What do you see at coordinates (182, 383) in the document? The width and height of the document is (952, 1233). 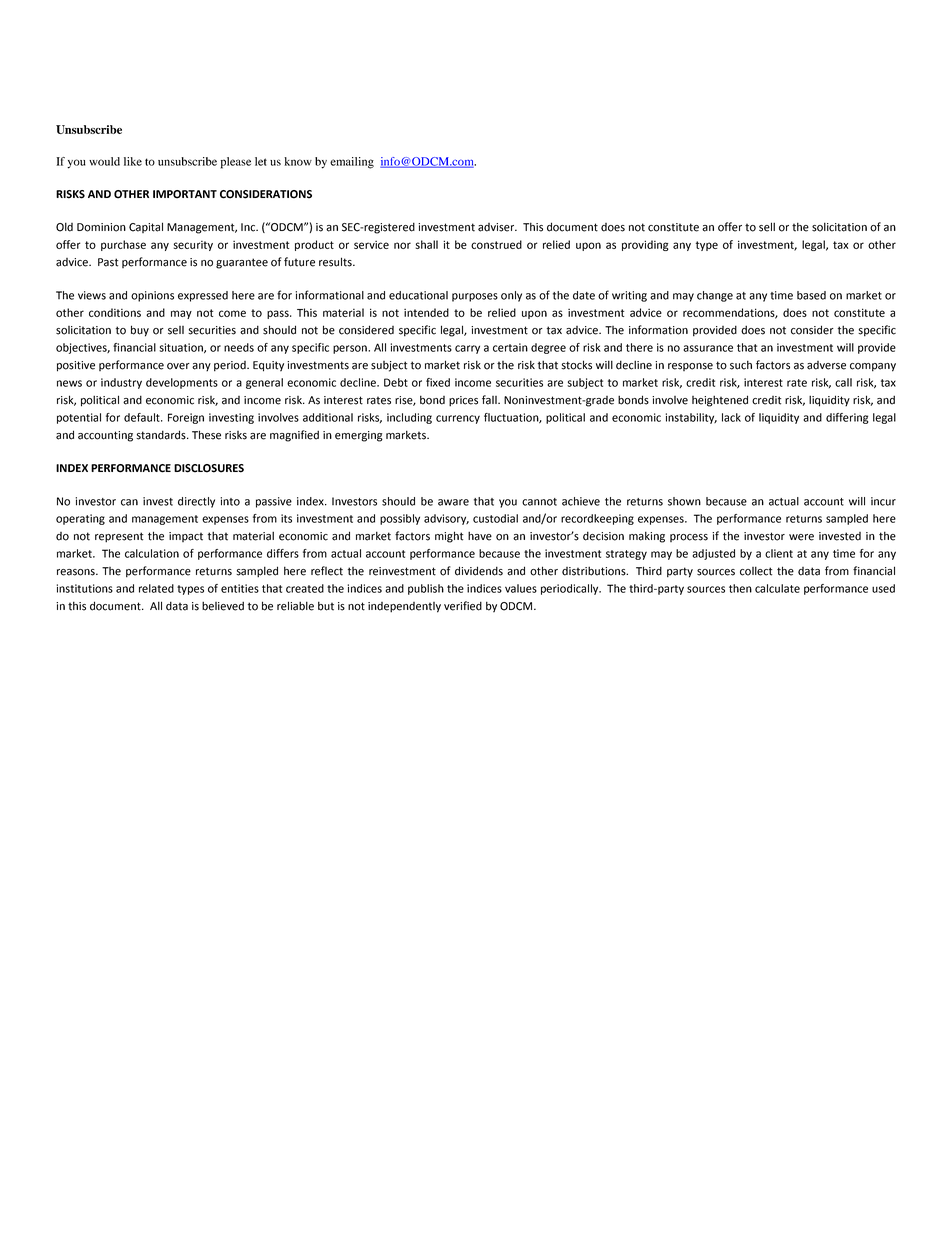 I see `developments` at bounding box center [182, 383].
